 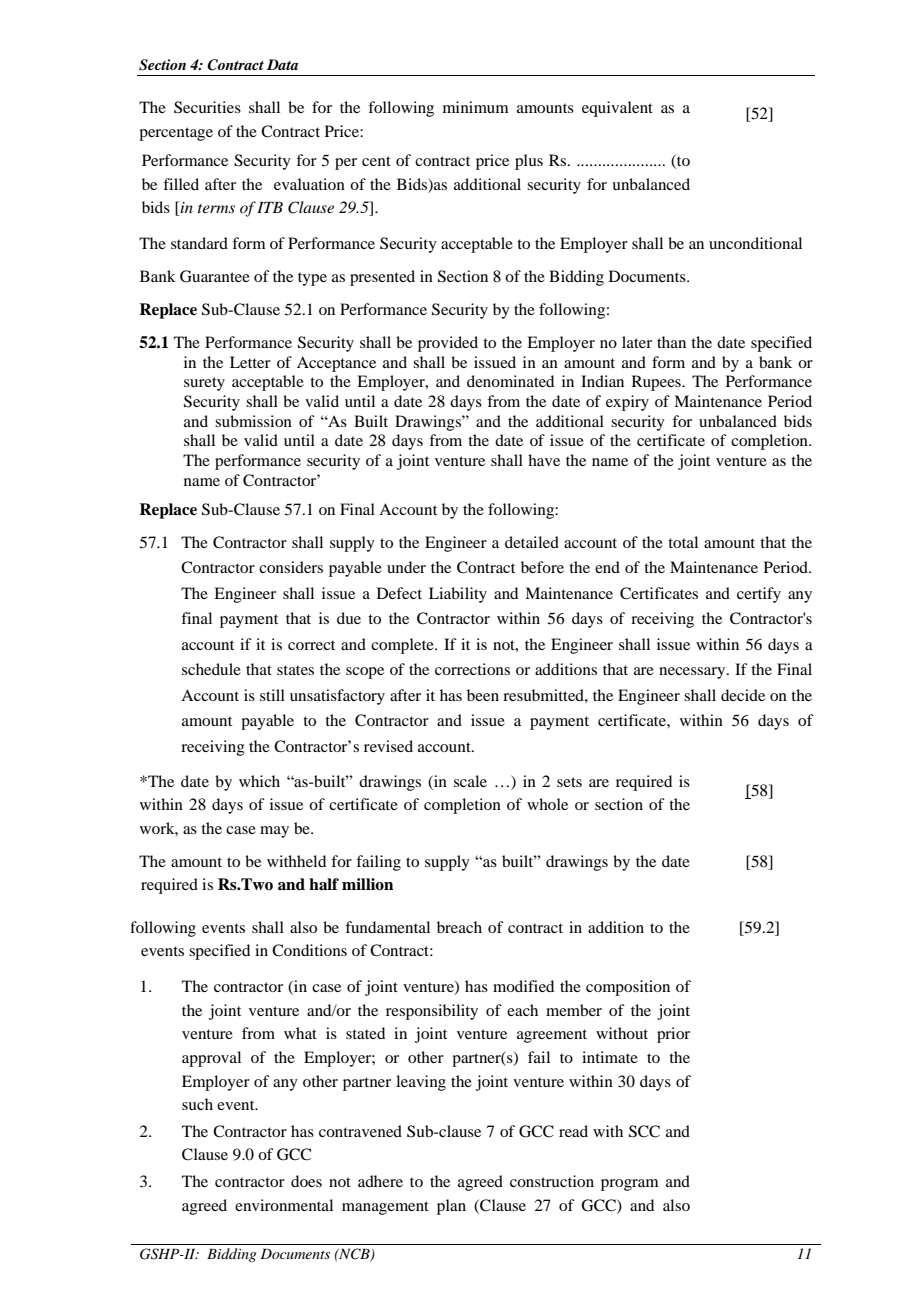 What do you see at coordinates (475, 107) in the screenshot?
I see `minimum` at bounding box center [475, 107].
